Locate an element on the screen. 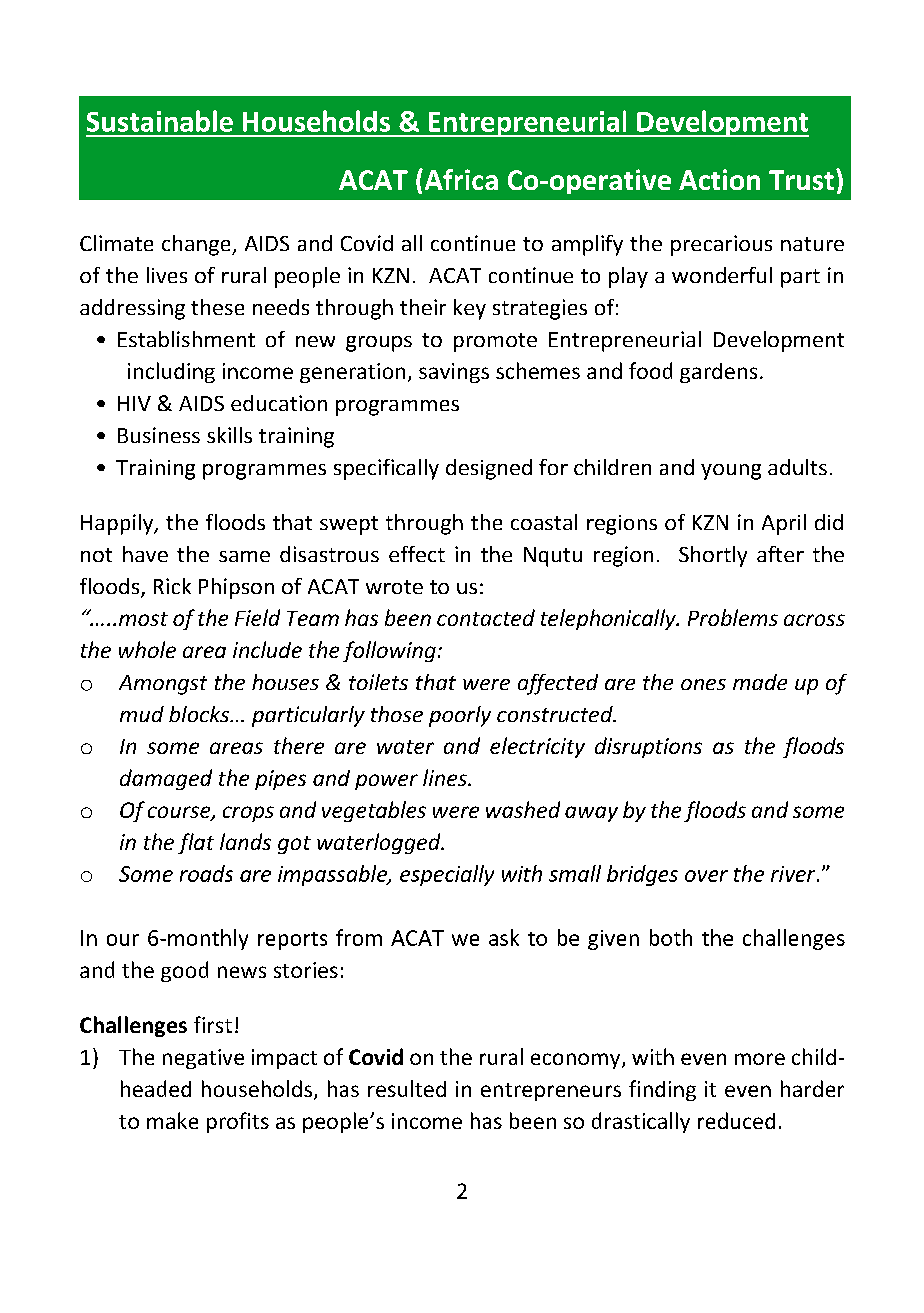 The width and height of the screenshot is (924, 1313). especially is located at coordinates (447, 875).
